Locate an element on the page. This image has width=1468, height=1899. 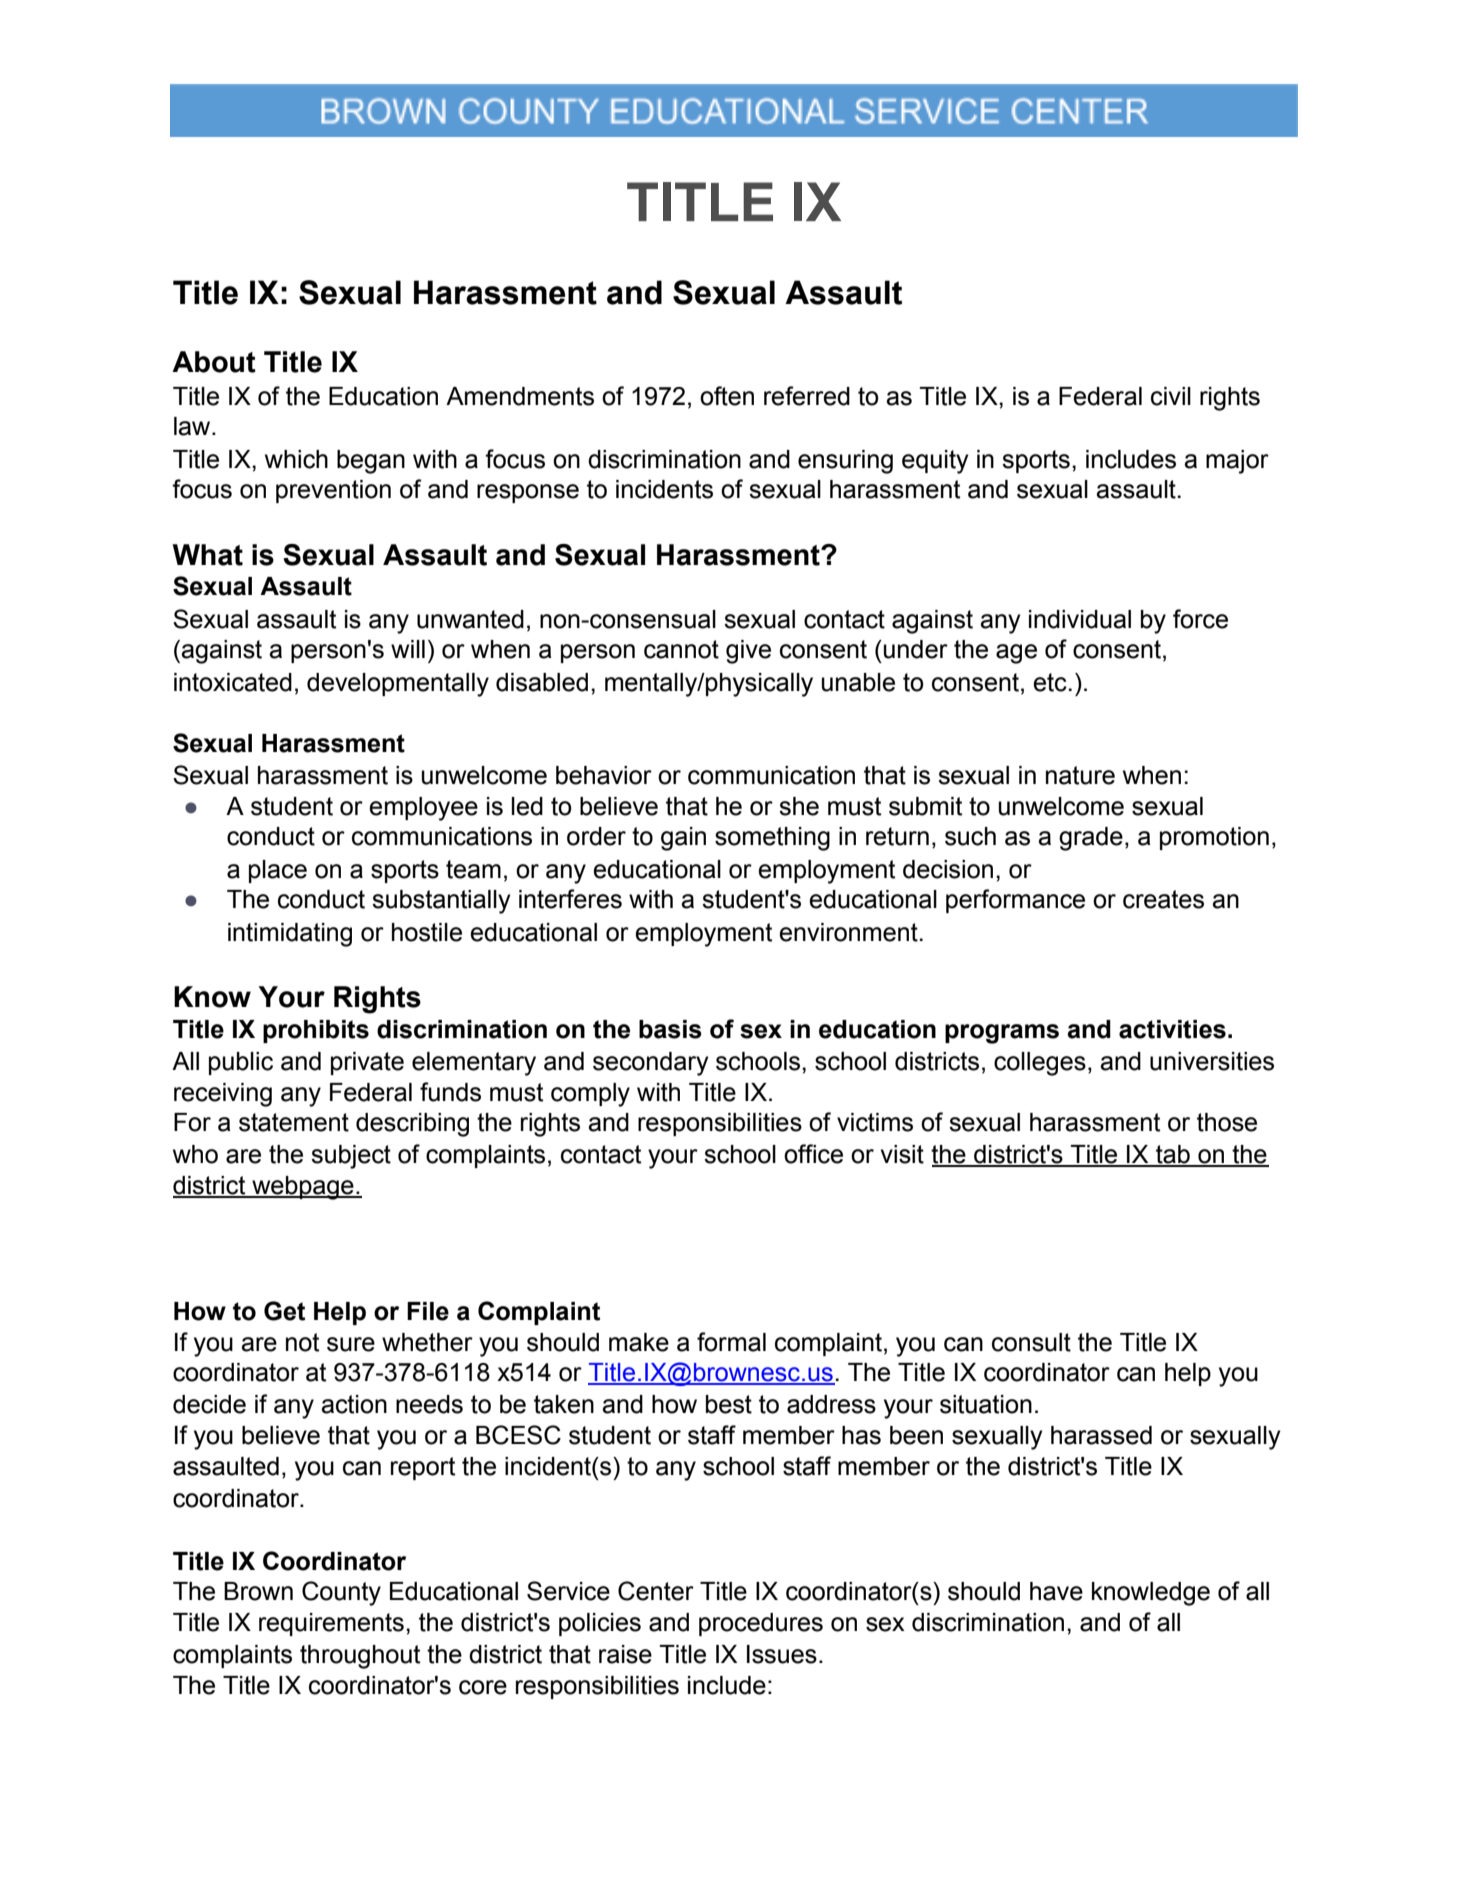
often is located at coordinates (727, 396).
